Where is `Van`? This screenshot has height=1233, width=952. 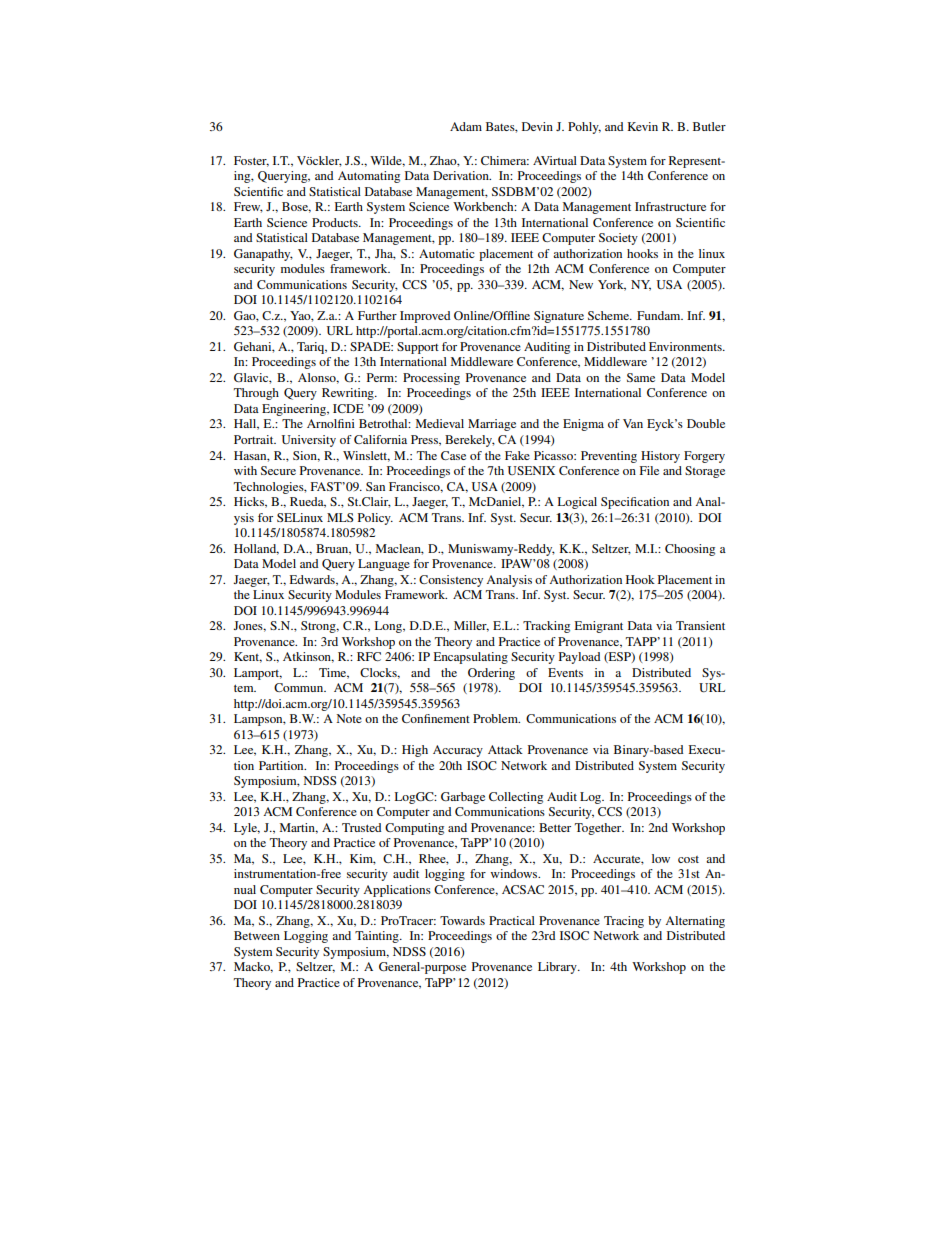
Van is located at coordinates (633, 423).
